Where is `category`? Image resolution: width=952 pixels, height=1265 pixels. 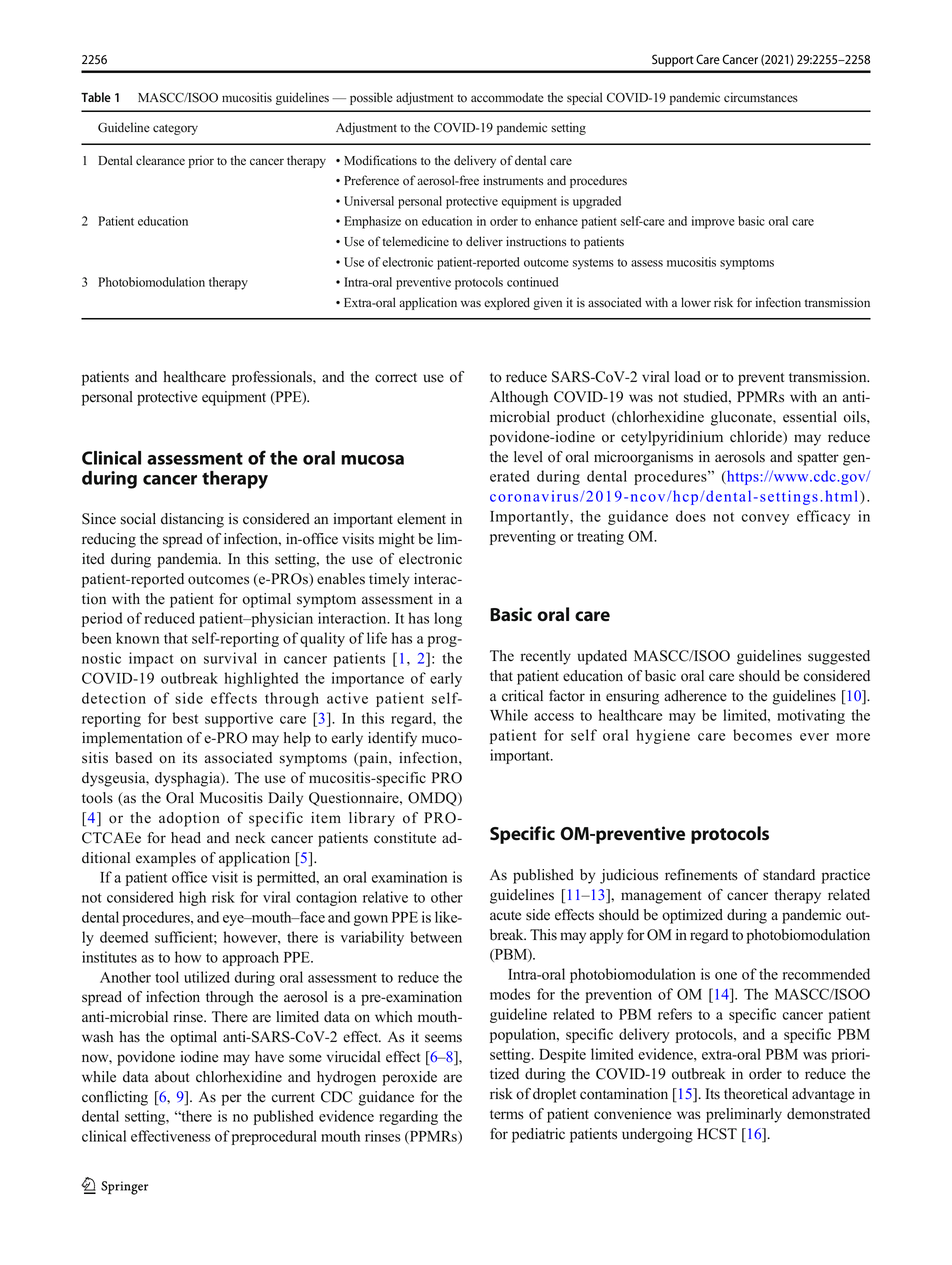 category is located at coordinates (175, 129).
